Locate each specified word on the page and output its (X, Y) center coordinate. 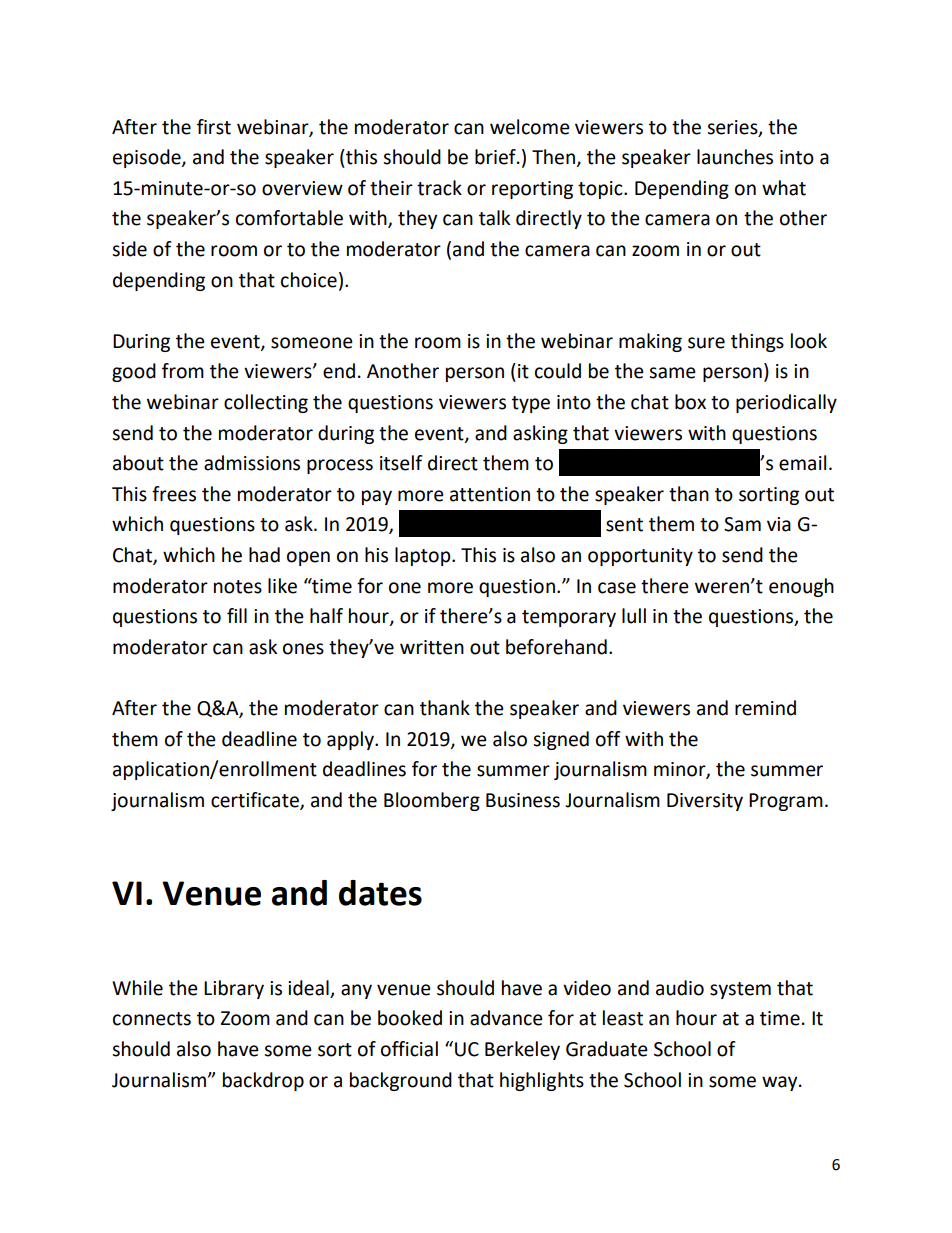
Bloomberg (432, 801)
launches (735, 157)
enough (801, 587)
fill (237, 615)
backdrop (263, 1081)
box (690, 402)
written (432, 647)
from (183, 371)
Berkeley (522, 1050)
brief (496, 157)
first (214, 127)
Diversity (705, 802)
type (531, 404)
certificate (256, 800)
